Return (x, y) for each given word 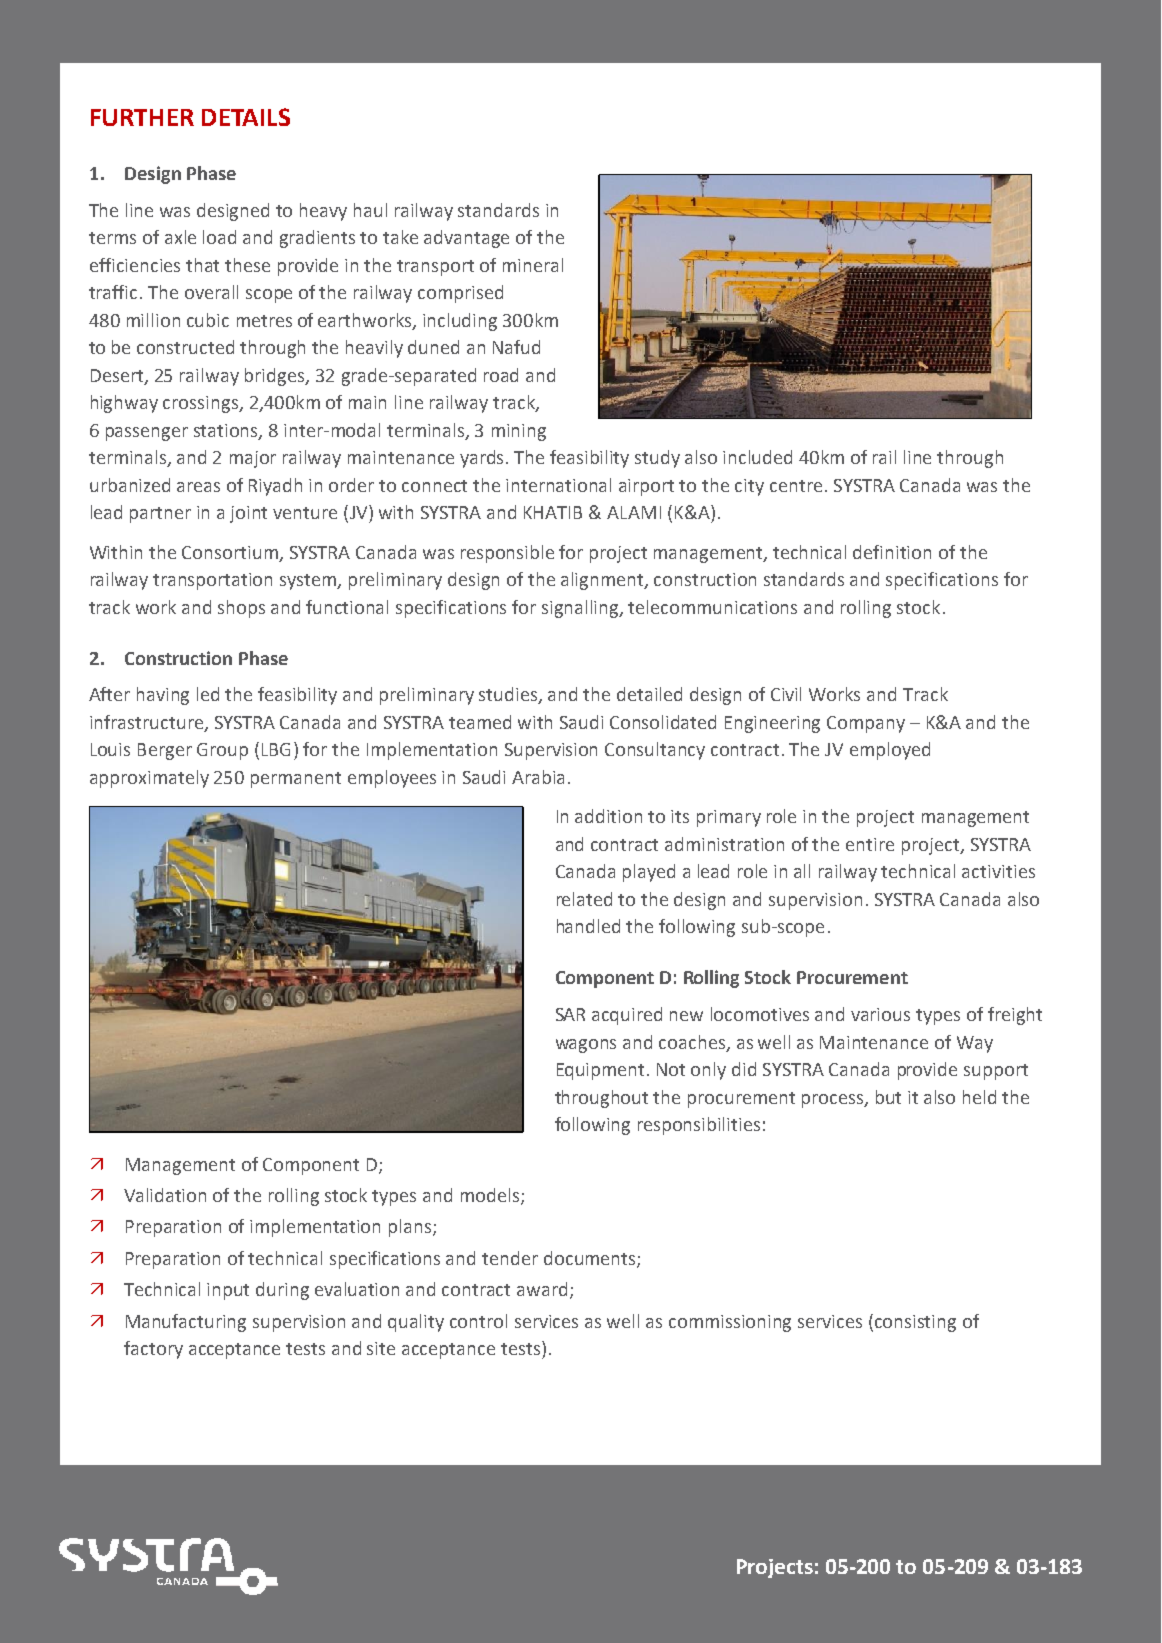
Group (222, 751)
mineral (533, 265)
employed (890, 751)
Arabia (538, 777)
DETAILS (246, 117)
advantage (466, 239)
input (228, 1291)
